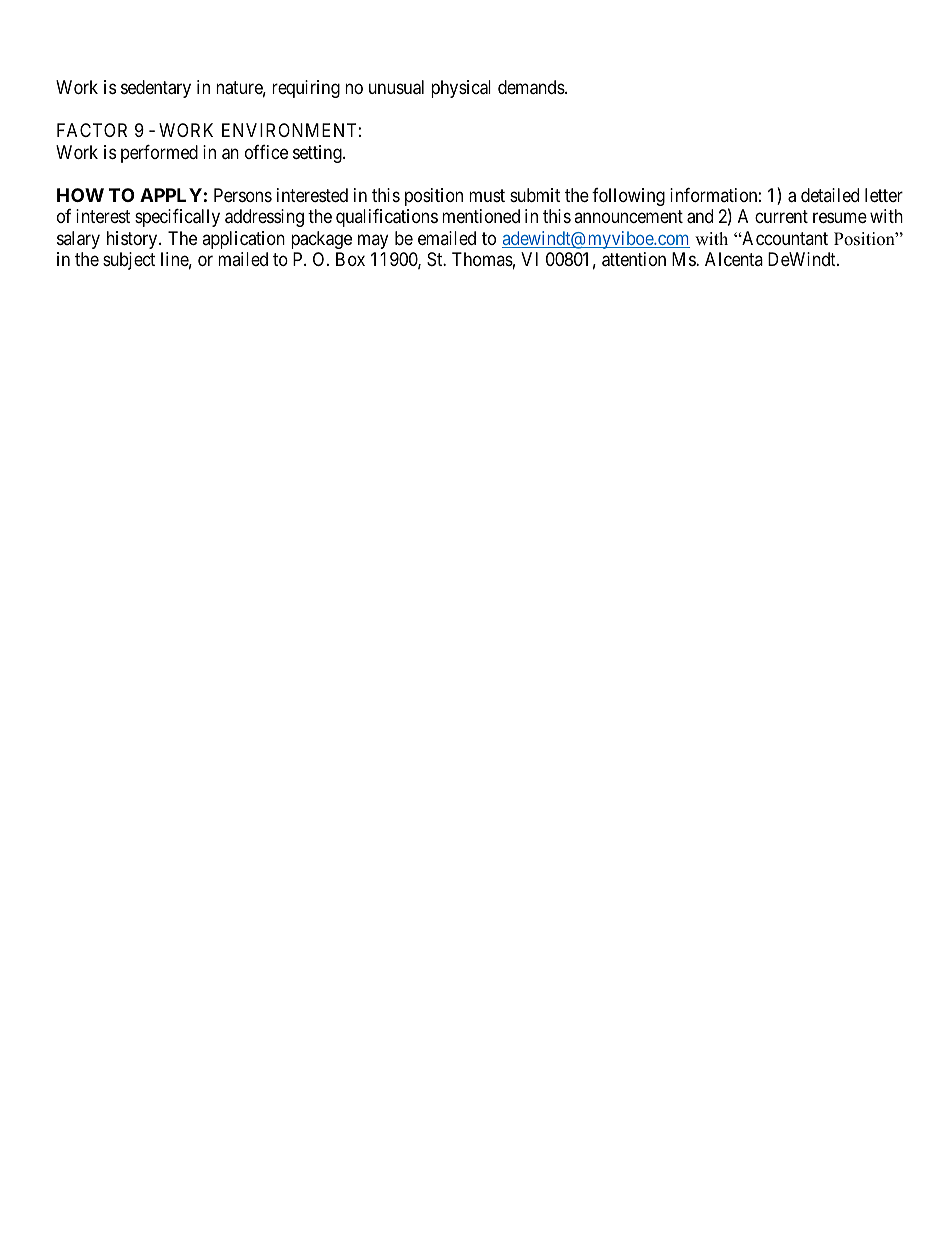  What do you see at coordinates (830, 195) in the image?
I see `detailed` at bounding box center [830, 195].
